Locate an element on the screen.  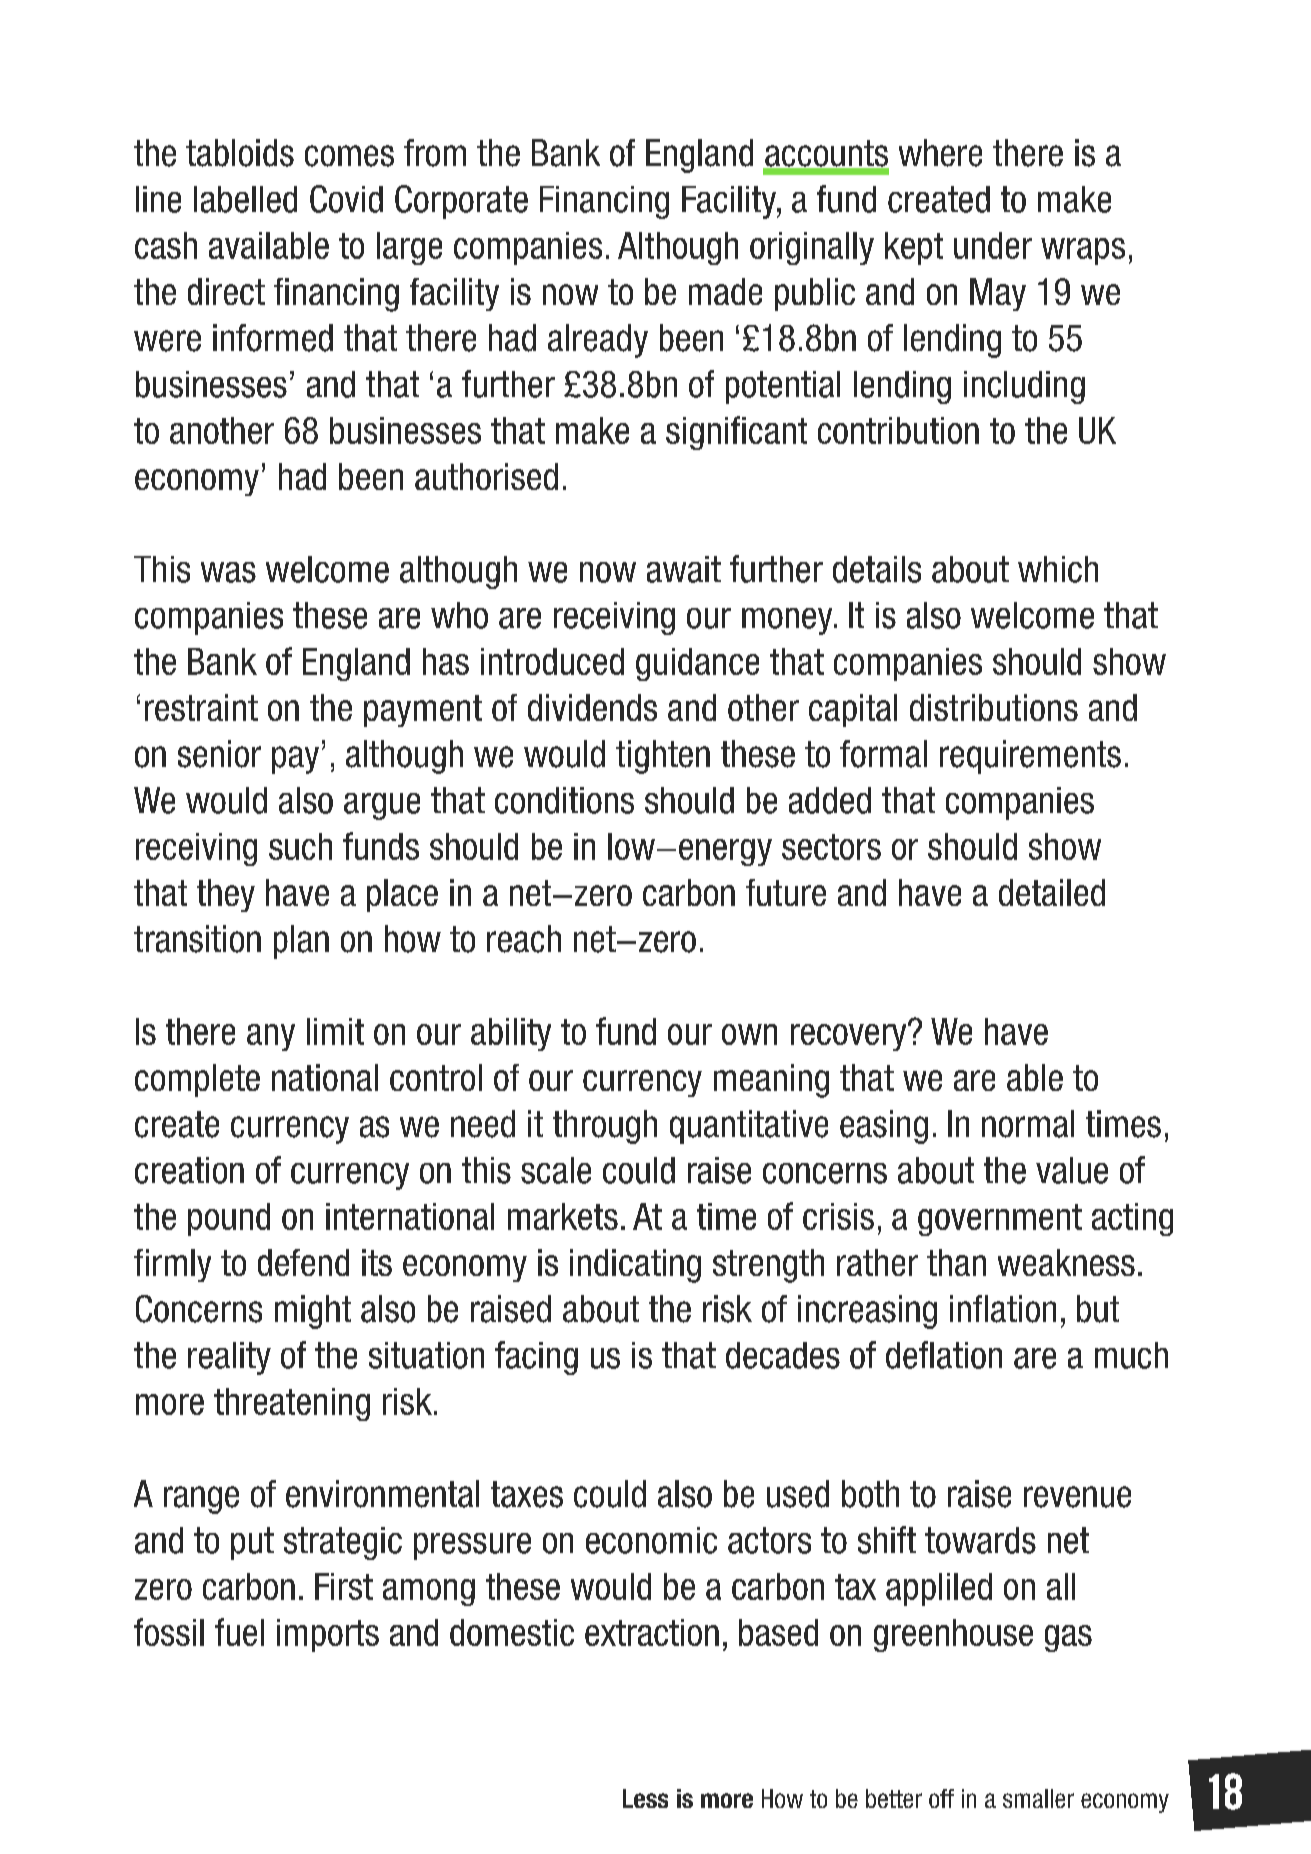
under is located at coordinates (993, 245).
